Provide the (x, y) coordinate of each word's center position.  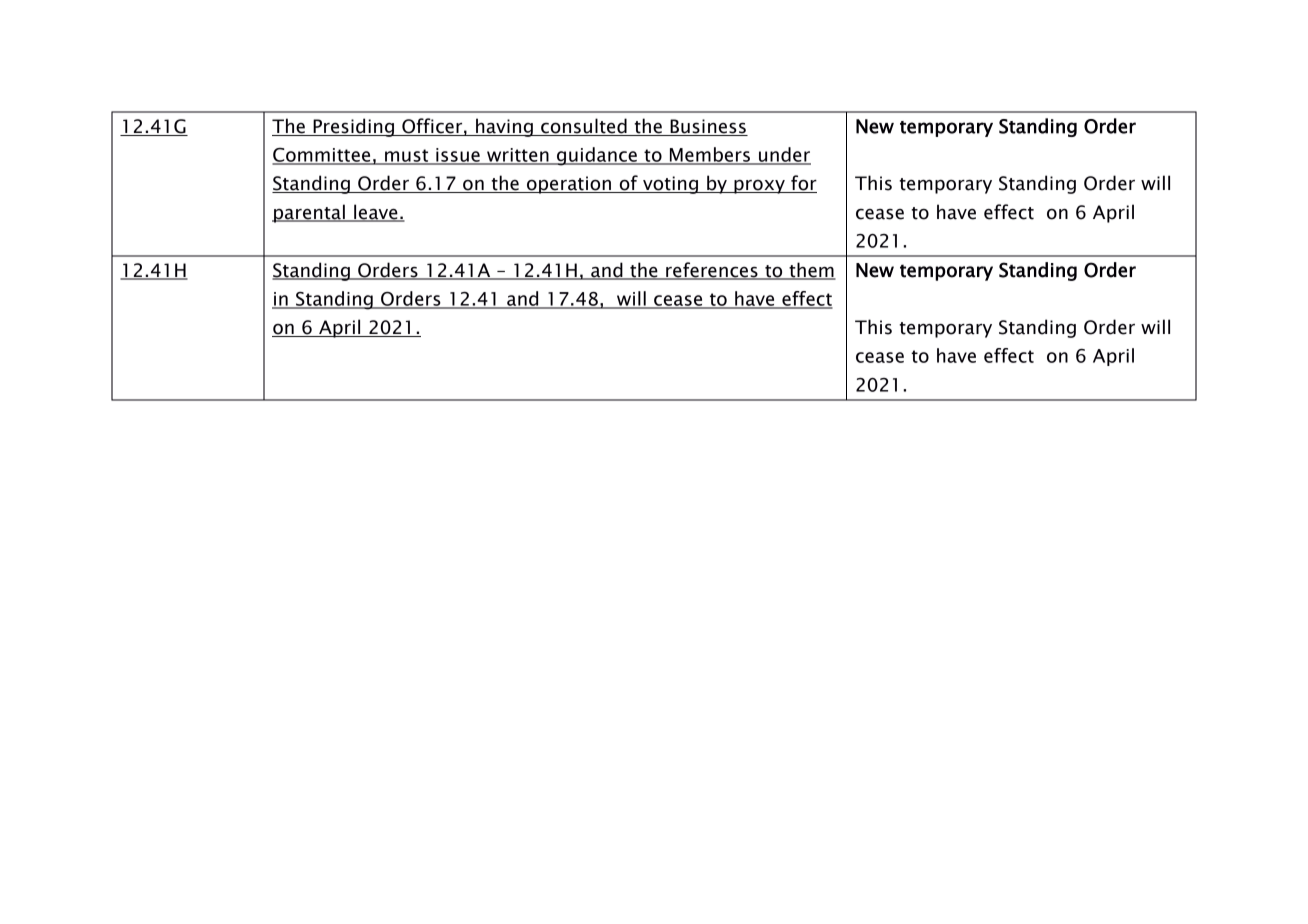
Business (708, 127)
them (811, 270)
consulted (584, 127)
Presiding (353, 127)
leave (376, 213)
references (712, 270)
